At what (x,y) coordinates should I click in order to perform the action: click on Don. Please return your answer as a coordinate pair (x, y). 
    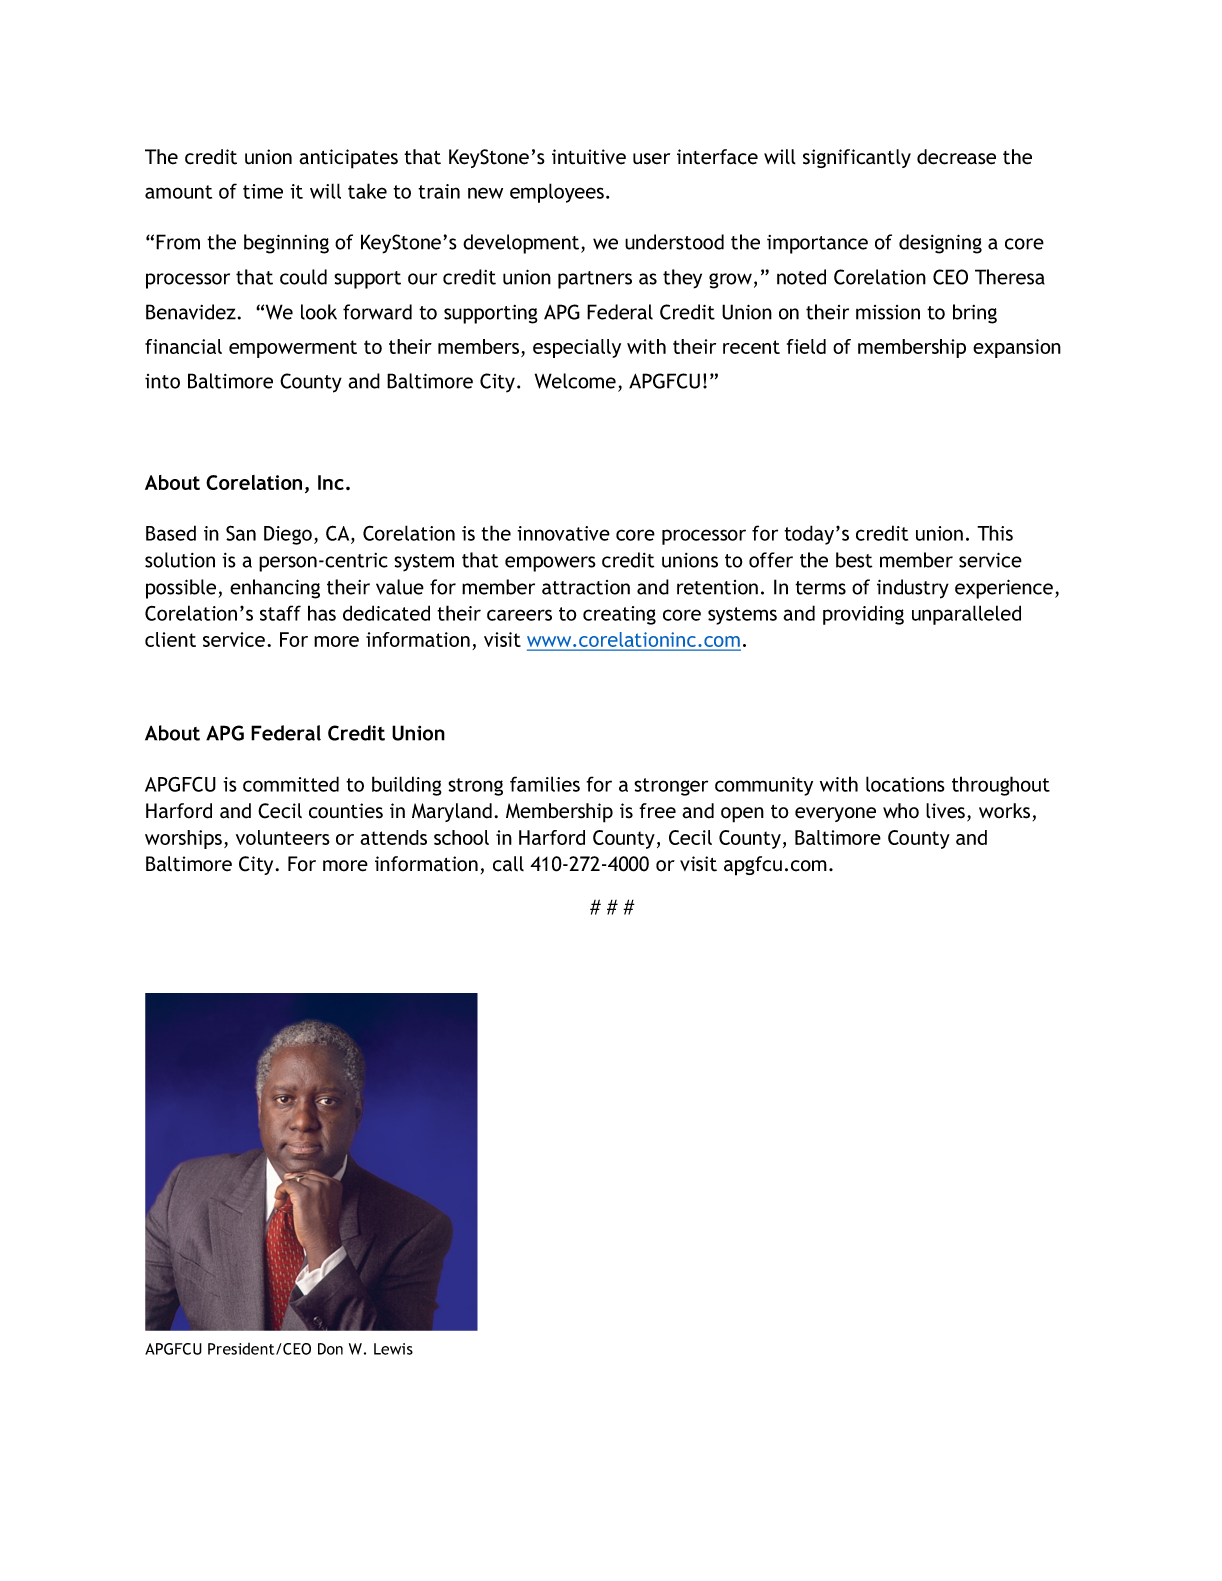
    Looking at the image, I should click on (330, 1349).
